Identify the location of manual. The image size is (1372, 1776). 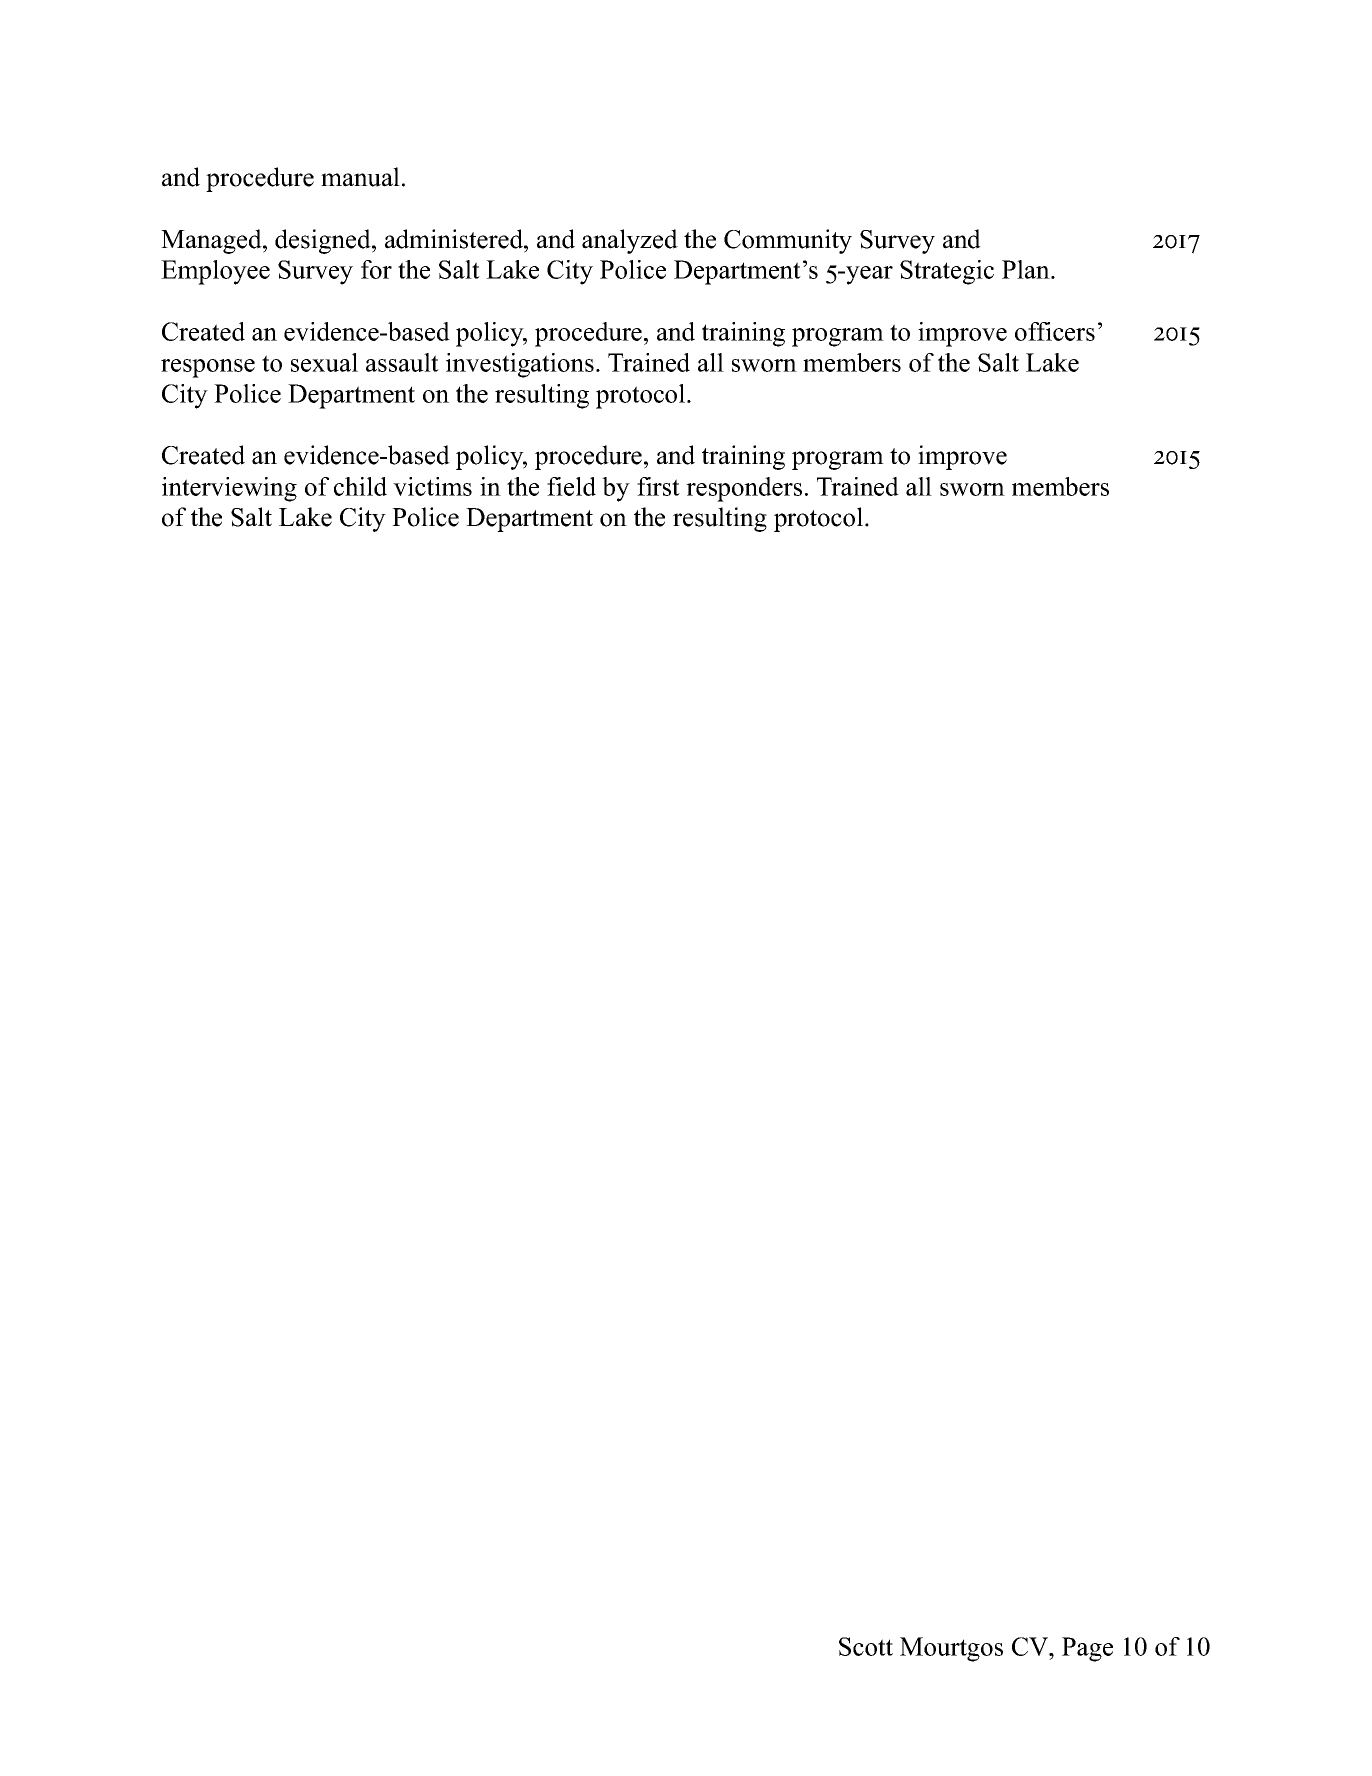
(360, 177).
